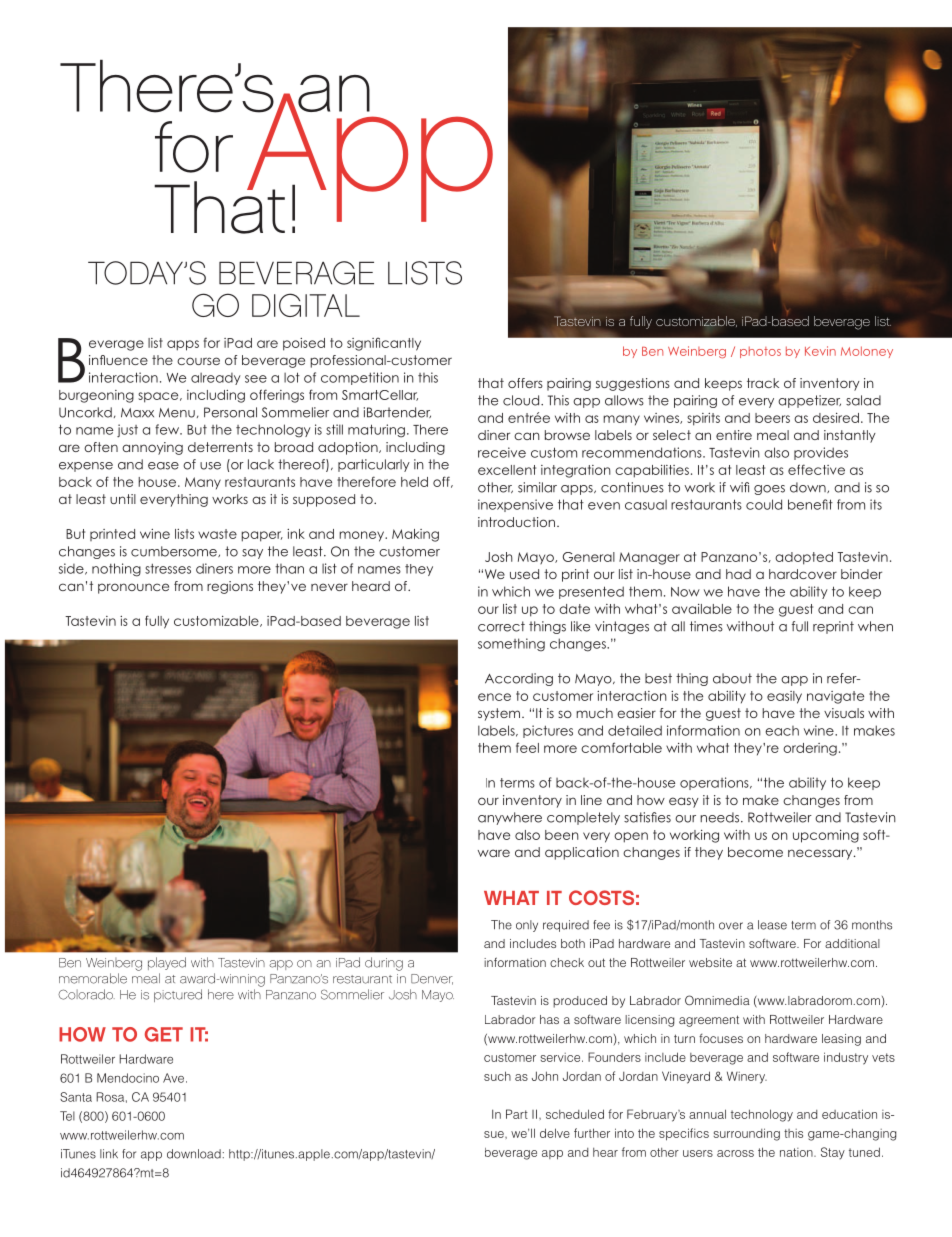 Image resolution: width=952 pixels, height=1237 pixels. I want to click on delve, so click(555, 1133).
